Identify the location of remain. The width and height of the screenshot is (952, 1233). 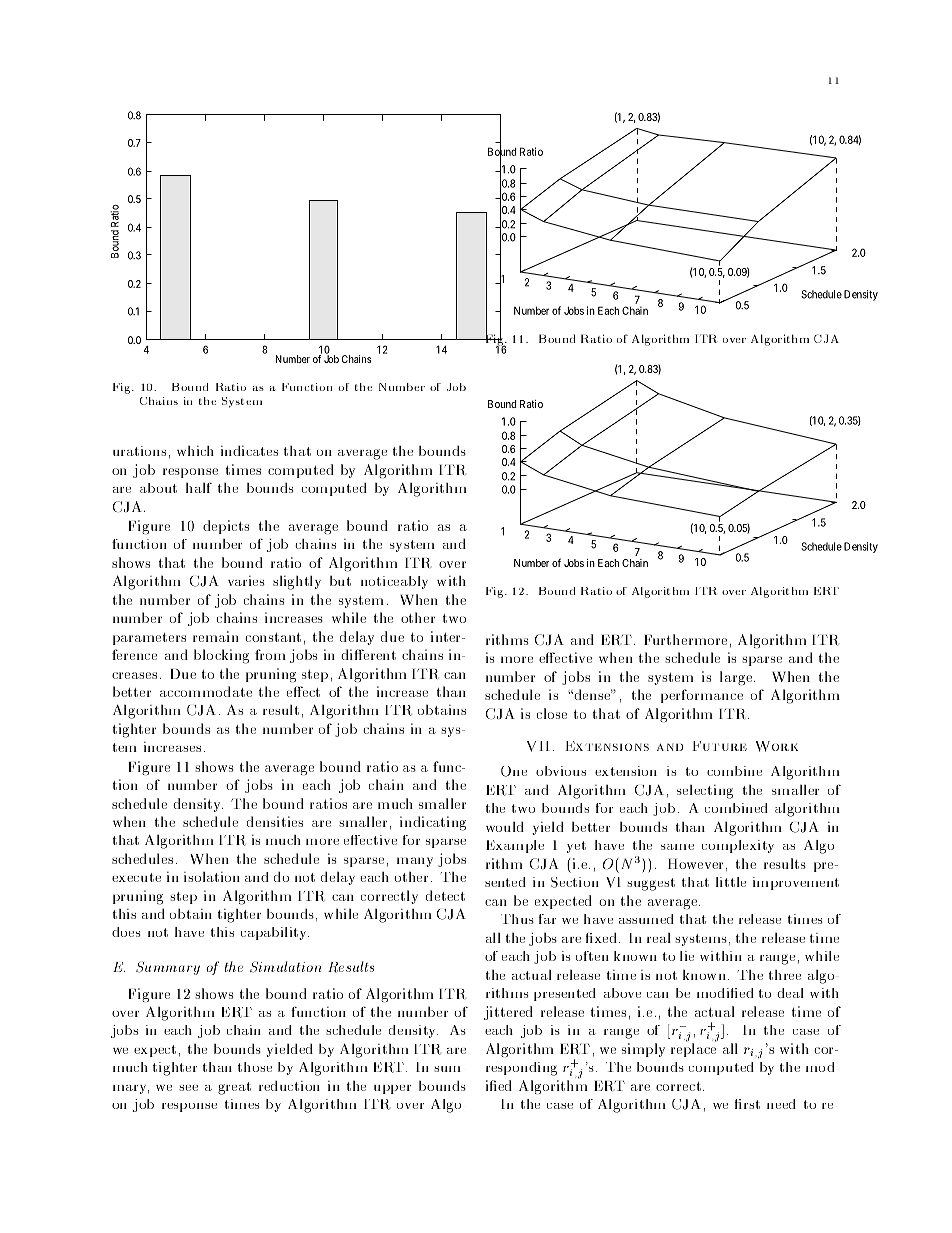
(216, 636).
